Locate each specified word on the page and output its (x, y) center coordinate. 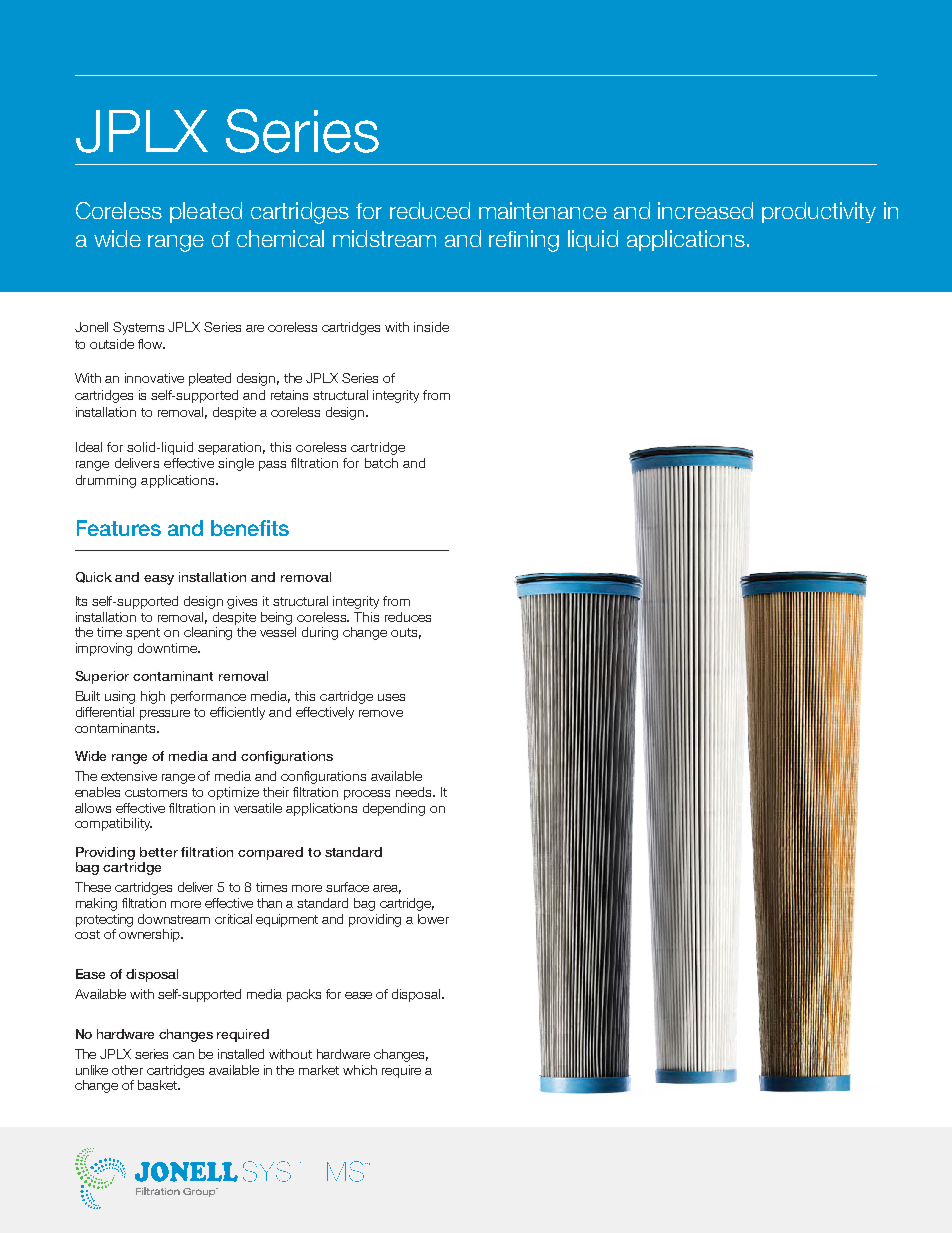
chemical (280, 238)
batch (381, 463)
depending (394, 809)
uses (391, 697)
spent (143, 634)
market (319, 1070)
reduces (408, 617)
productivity (819, 212)
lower (433, 919)
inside (431, 327)
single (236, 464)
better (159, 852)
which (360, 1070)
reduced (430, 210)
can (183, 1055)
